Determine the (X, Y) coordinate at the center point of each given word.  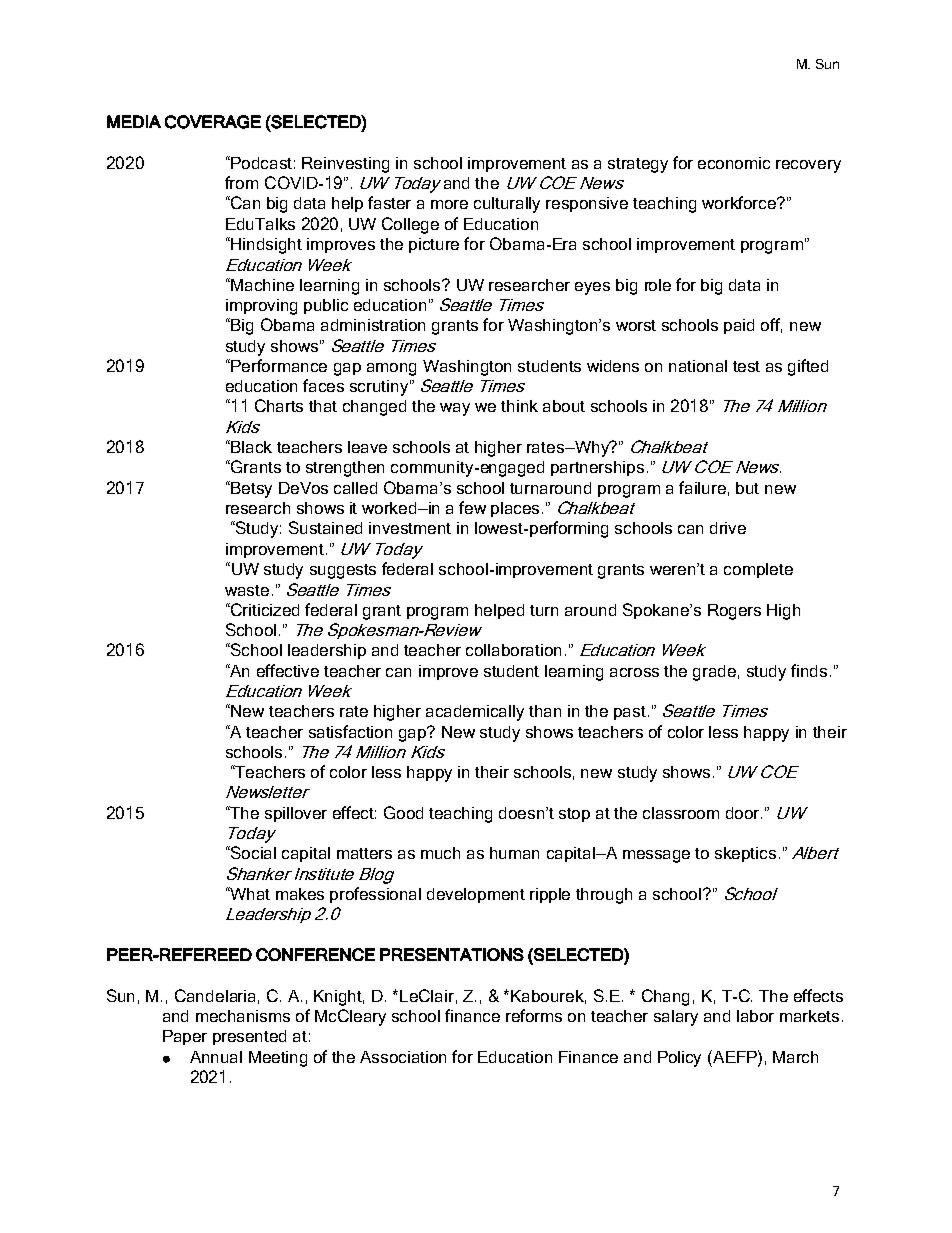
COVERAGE (213, 122)
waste (247, 590)
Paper (185, 1037)
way (455, 409)
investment (410, 528)
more (449, 204)
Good (403, 812)
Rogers (734, 612)
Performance (279, 365)
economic (734, 163)
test (746, 366)
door (744, 813)
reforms (534, 1015)
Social (252, 852)
